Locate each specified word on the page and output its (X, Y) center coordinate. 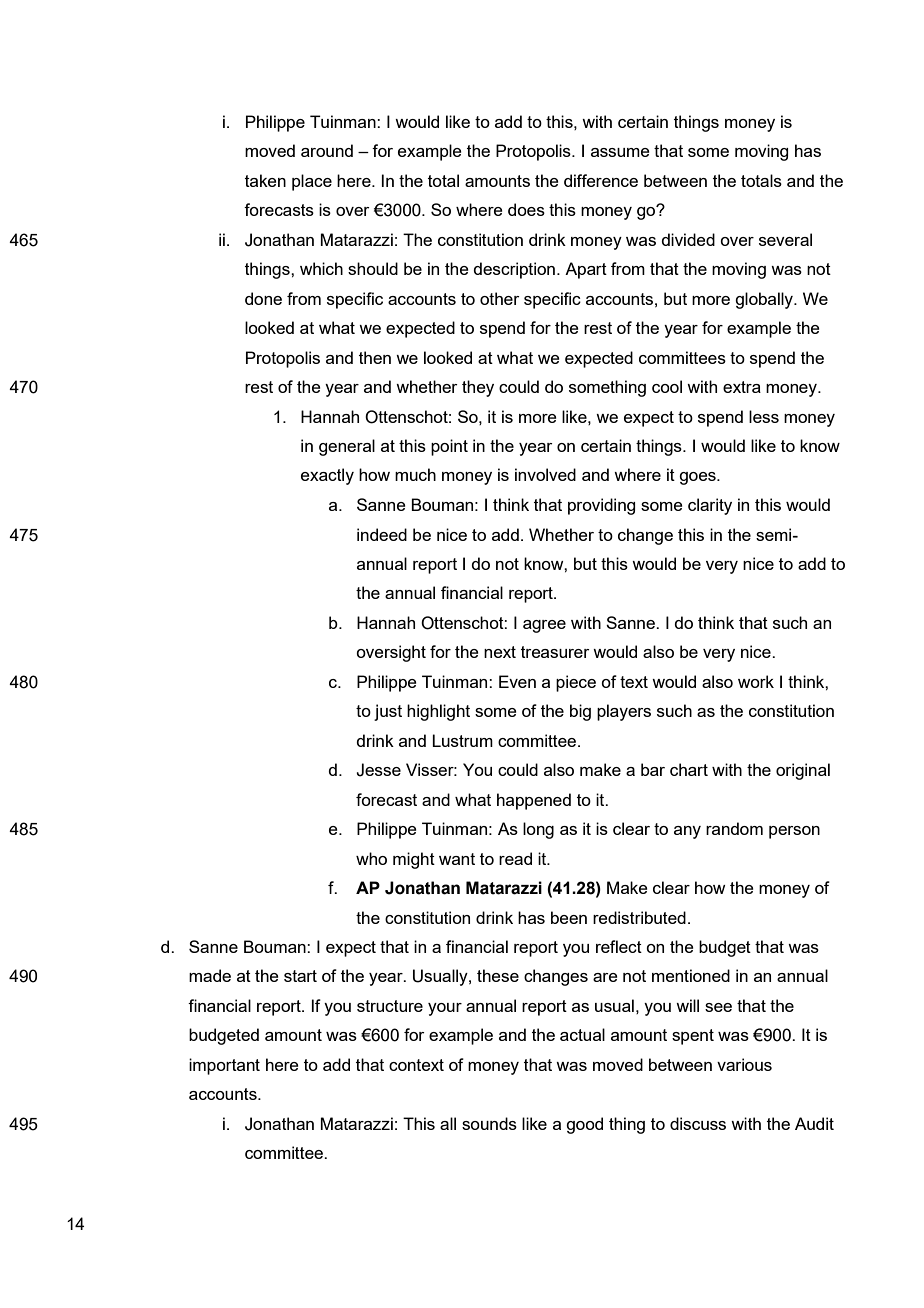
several (785, 239)
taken (265, 180)
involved (545, 474)
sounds (489, 1123)
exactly (327, 476)
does (526, 209)
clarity (710, 506)
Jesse (378, 770)
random (734, 828)
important (224, 1066)
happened (534, 801)
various (744, 1064)
